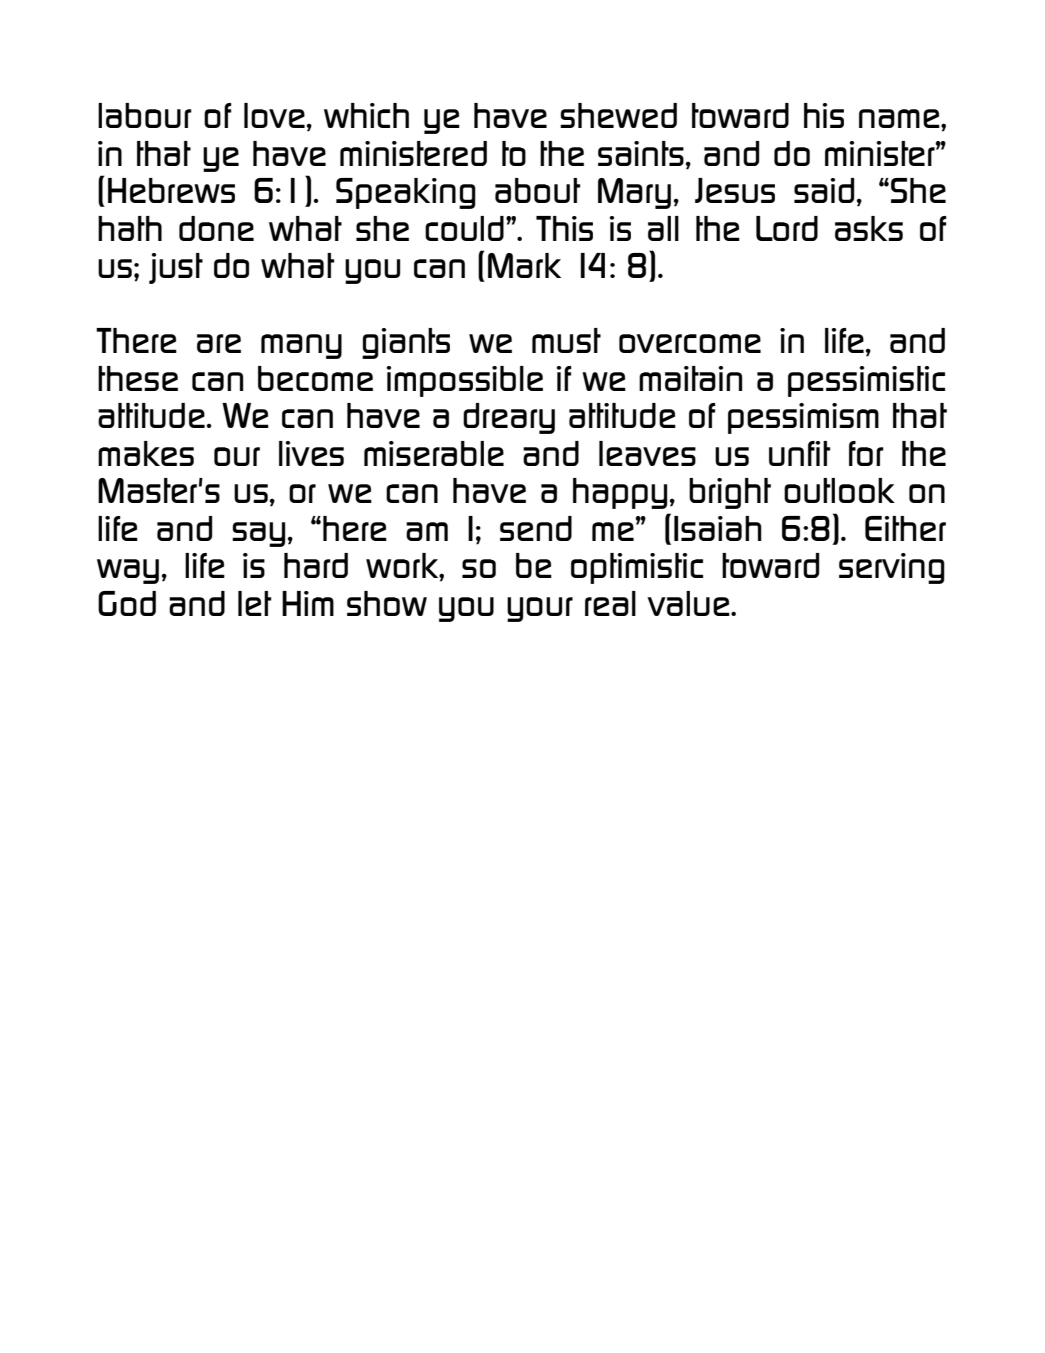  I want to click on dreary, so click(509, 418).
